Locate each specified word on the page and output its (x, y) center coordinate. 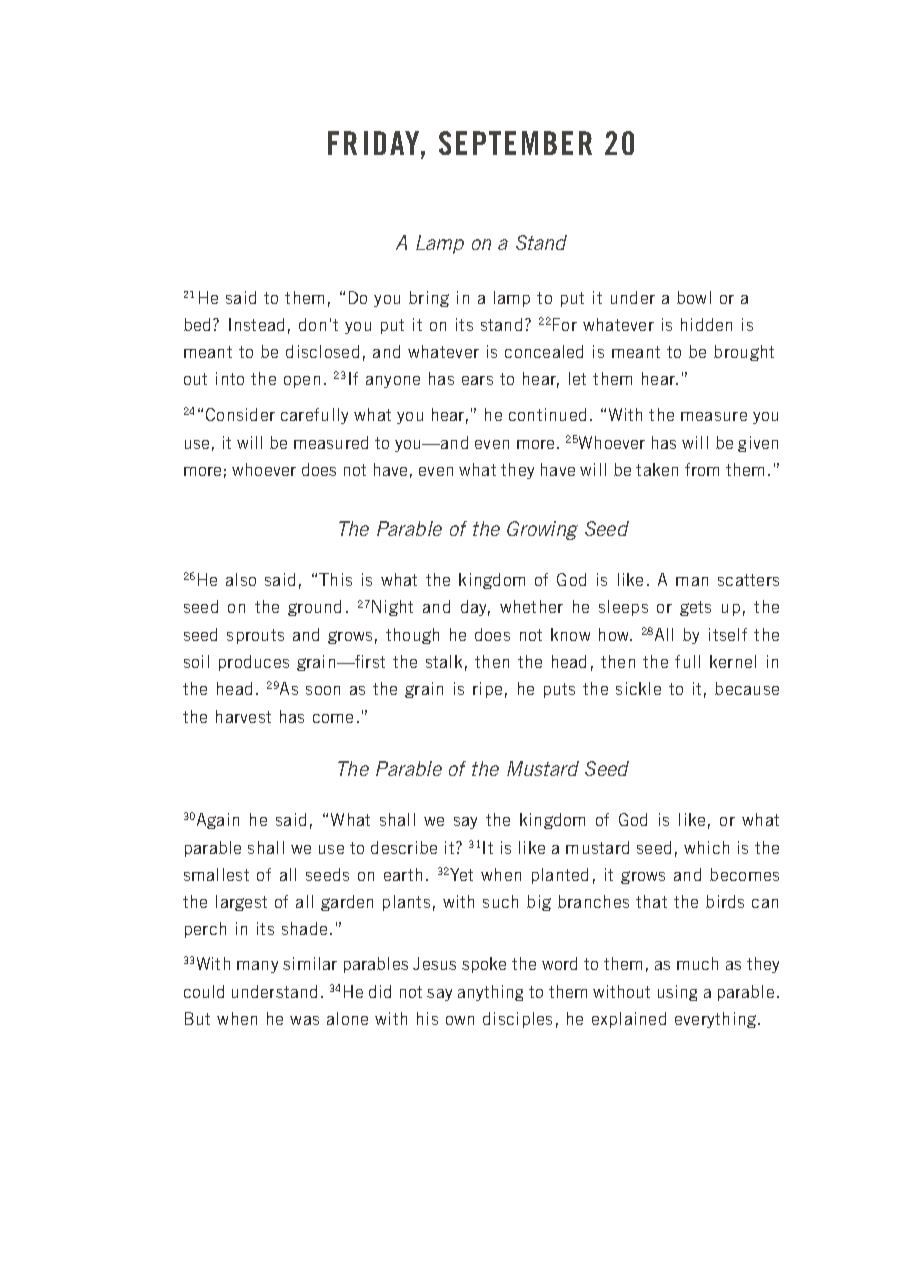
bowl (694, 297)
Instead (256, 324)
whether (531, 606)
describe (404, 847)
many (257, 967)
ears (477, 380)
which (706, 847)
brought (744, 353)
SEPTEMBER (515, 143)
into (230, 378)
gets (695, 608)
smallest (216, 874)
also (241, 579)
